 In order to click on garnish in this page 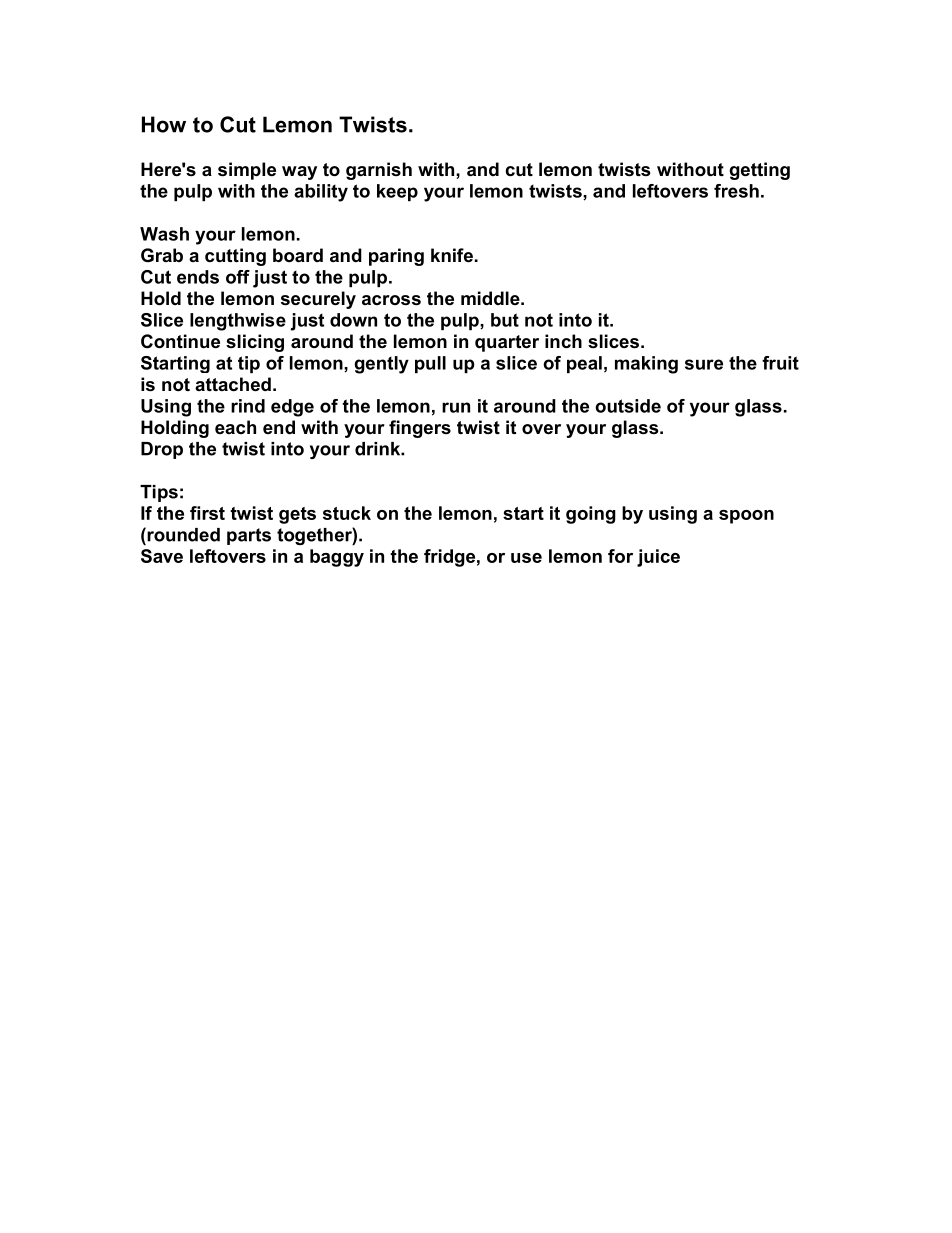, I will do `click(379, 171)`.
